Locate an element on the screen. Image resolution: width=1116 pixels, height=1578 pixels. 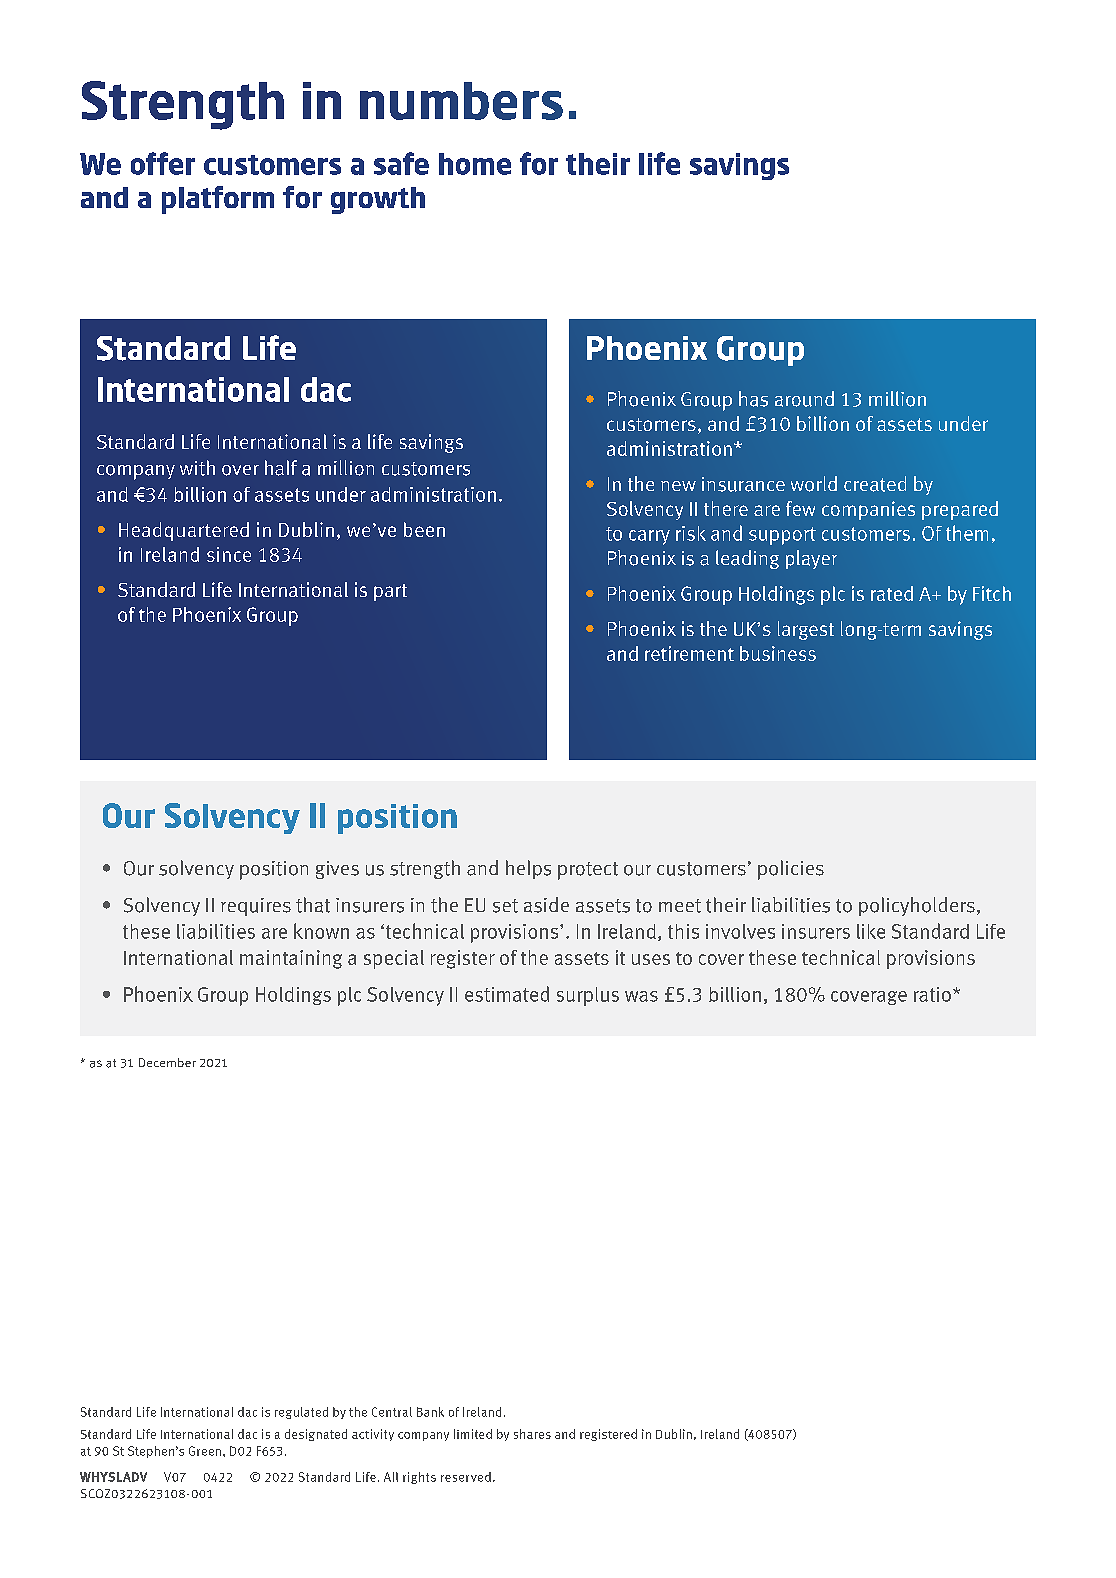
since is located at coordinates (229, 554).
